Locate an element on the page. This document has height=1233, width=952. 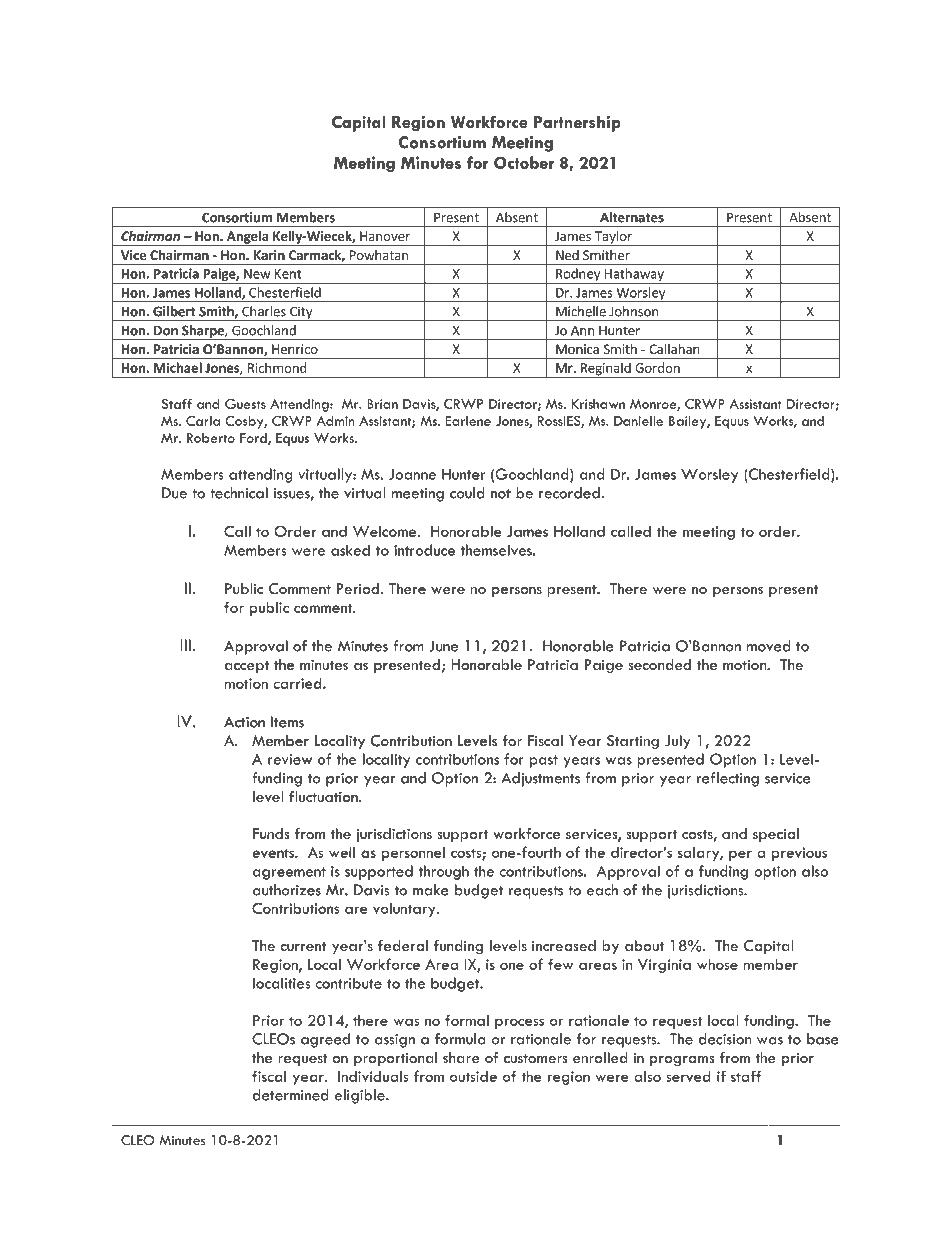
past is located at coordinates (544, 761).
